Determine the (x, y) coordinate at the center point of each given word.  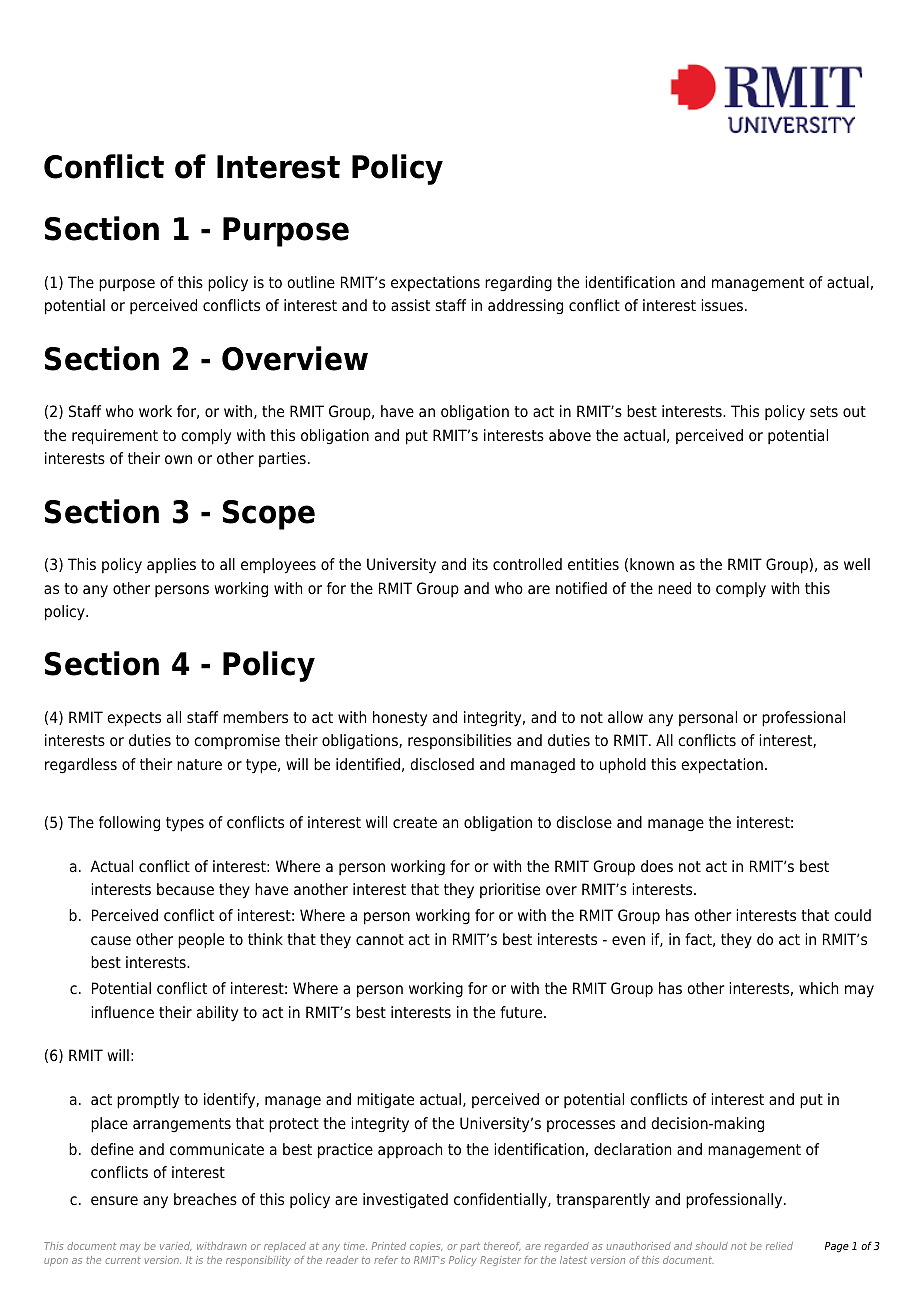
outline (311, 282)
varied (175, 1246)
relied (779, 1246)
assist (410, 305)
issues (722, 305)
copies (426, 1247)
